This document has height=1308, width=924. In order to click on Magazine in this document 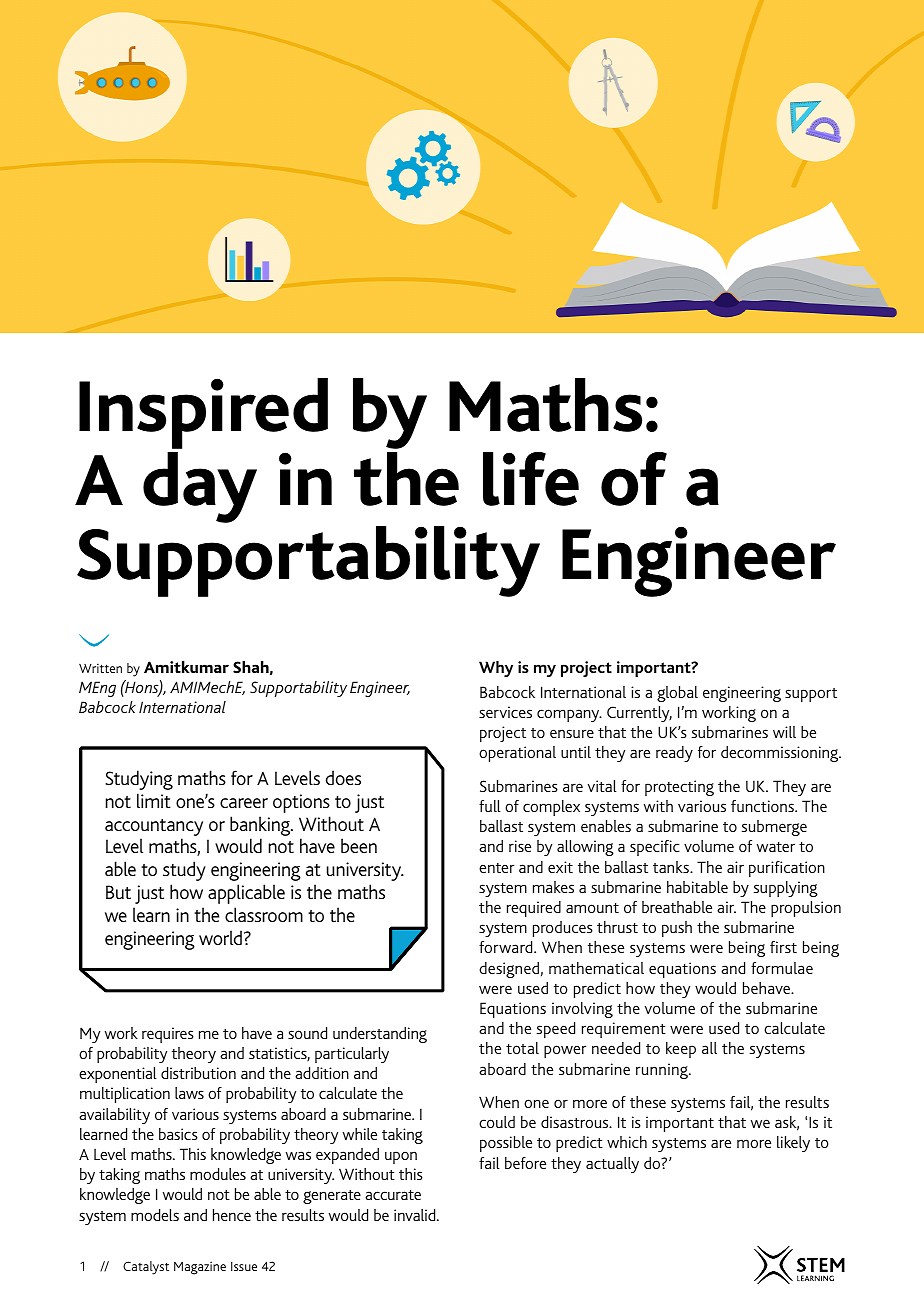, I will do `click(200, 1268)`.
